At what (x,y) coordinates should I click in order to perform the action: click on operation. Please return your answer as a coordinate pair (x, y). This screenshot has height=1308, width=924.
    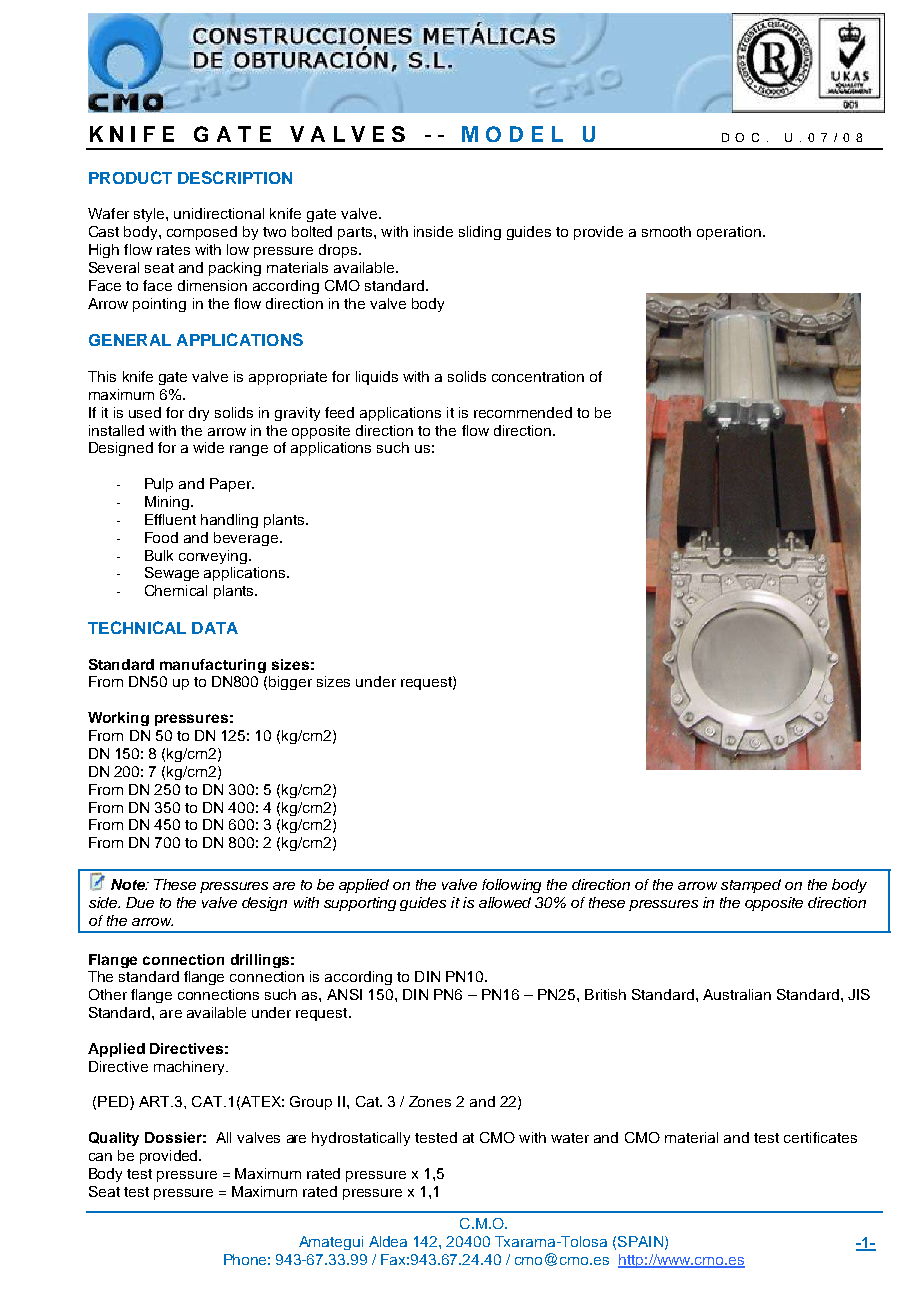
    Looking at the image, I should click on (729, 233).
